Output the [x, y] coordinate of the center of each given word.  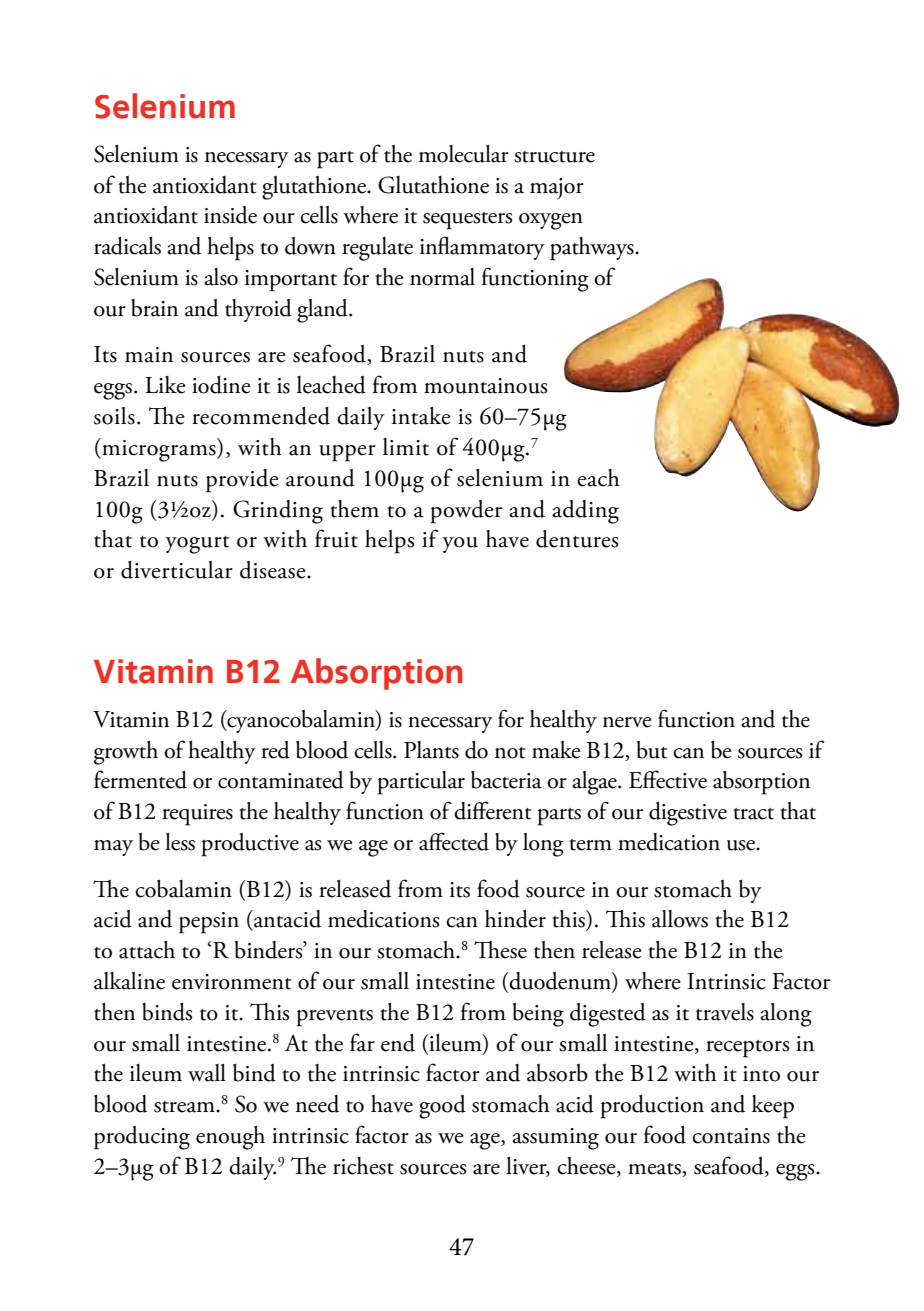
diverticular [177, 570]
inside [230, 215]
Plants [431, 750]
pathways [593, 249]
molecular [464, 154]
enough [230, 1138]
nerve [627, 722]
